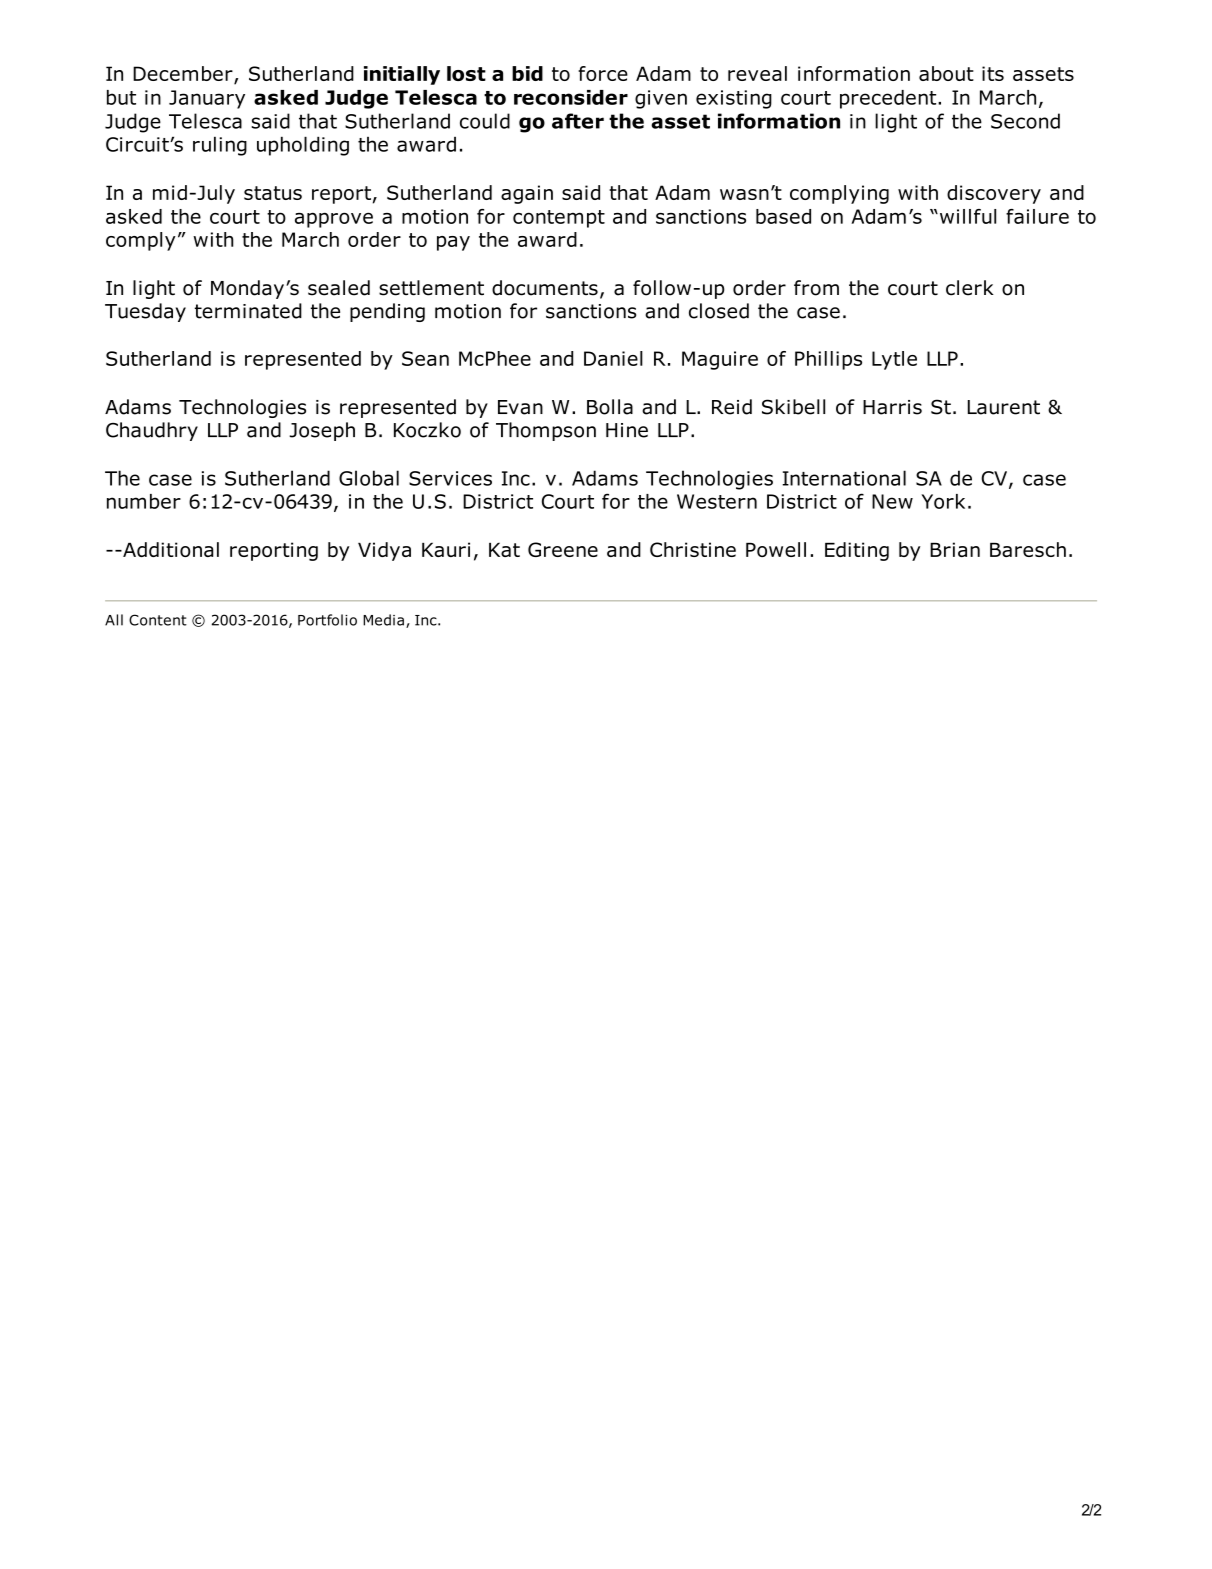 Image resolution: width=1212 pixels, height=1569 pixels. What do you see at coordinates (339, 288) in the document?
I see `sealed` at bounding box center [339, 288].
